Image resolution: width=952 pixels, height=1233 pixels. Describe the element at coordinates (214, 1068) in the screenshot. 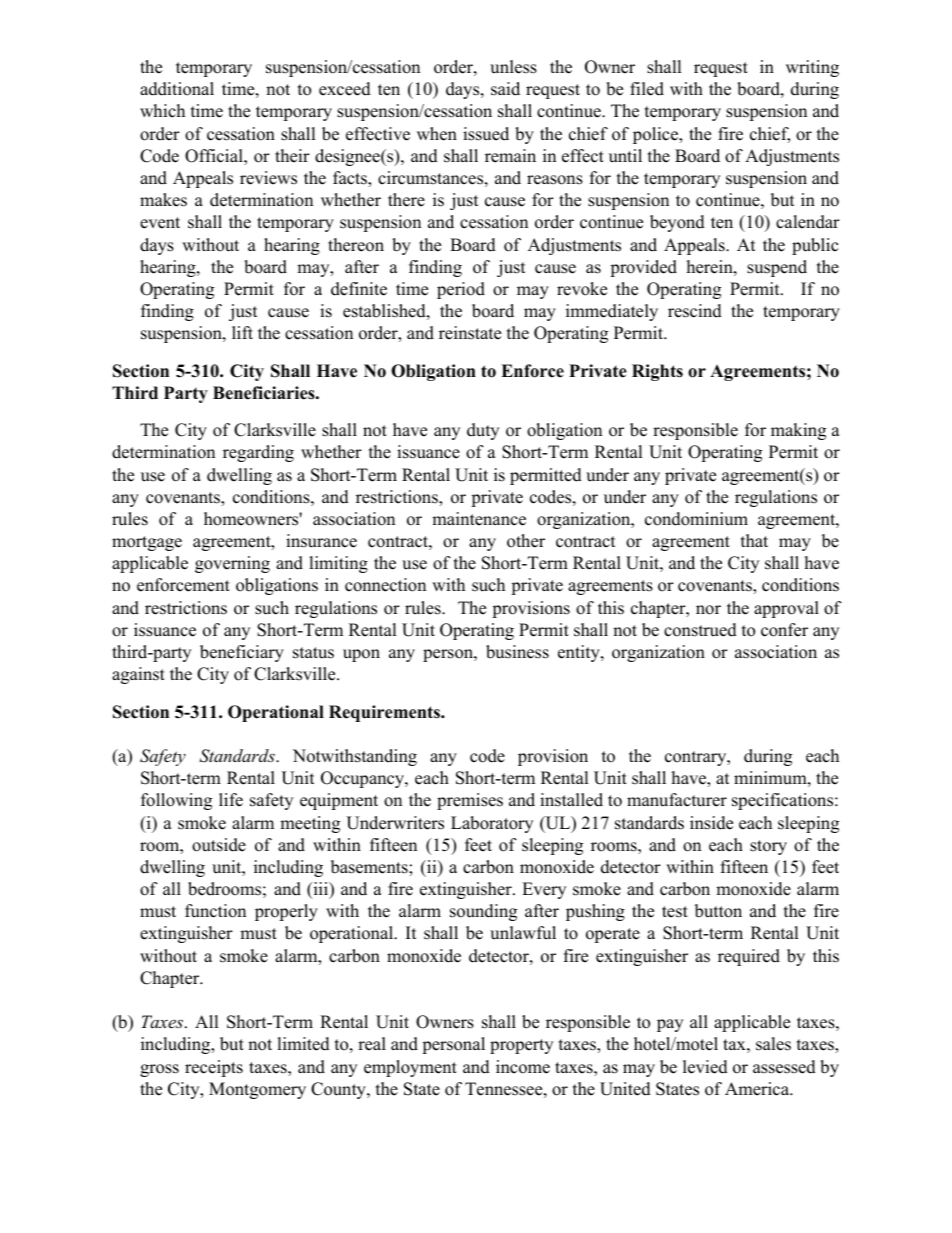

I see `receipts` at that location.
